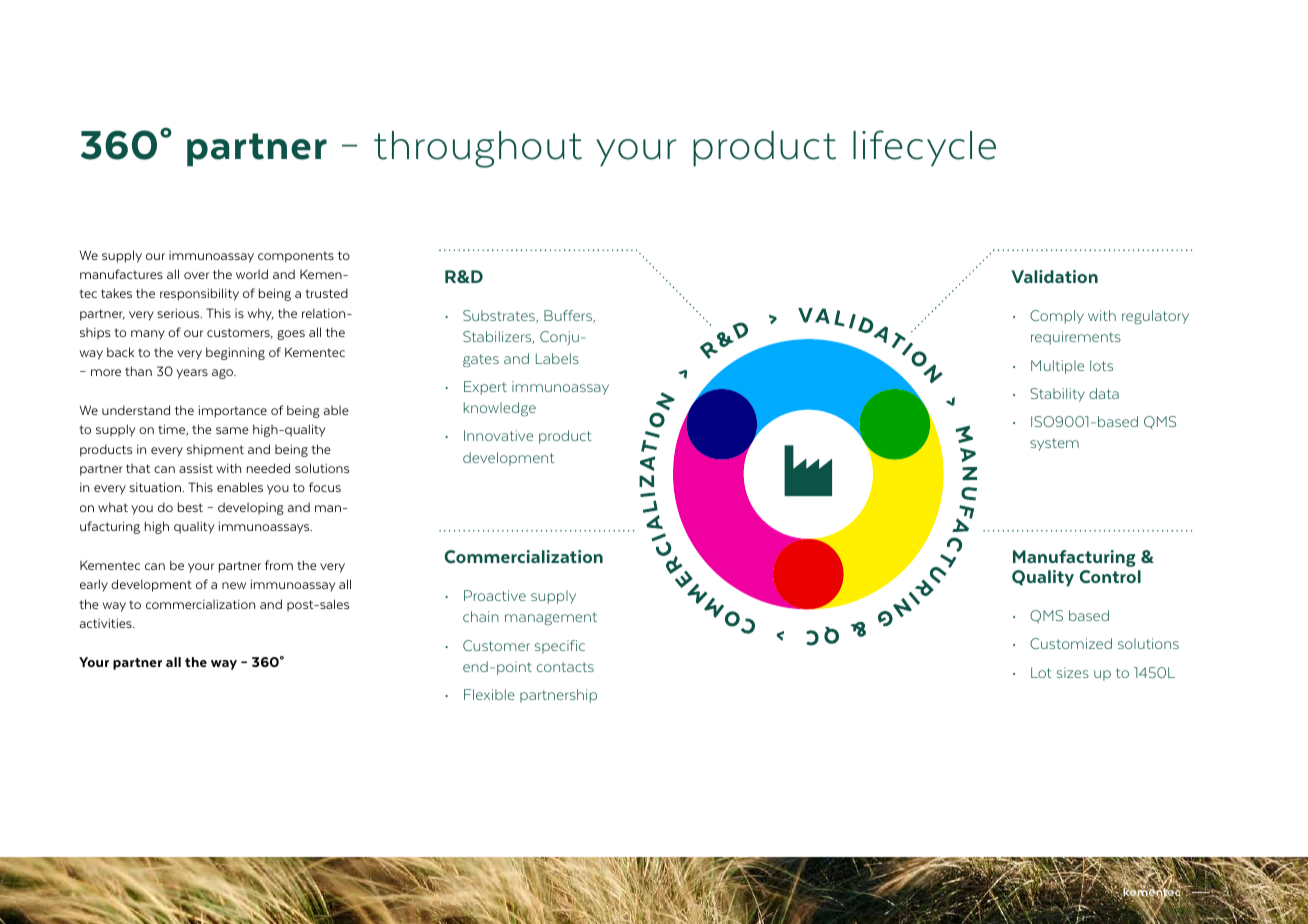  Describe the element at coordinates (495, 595) in the screenshot. I see `Proactive` at that location.
